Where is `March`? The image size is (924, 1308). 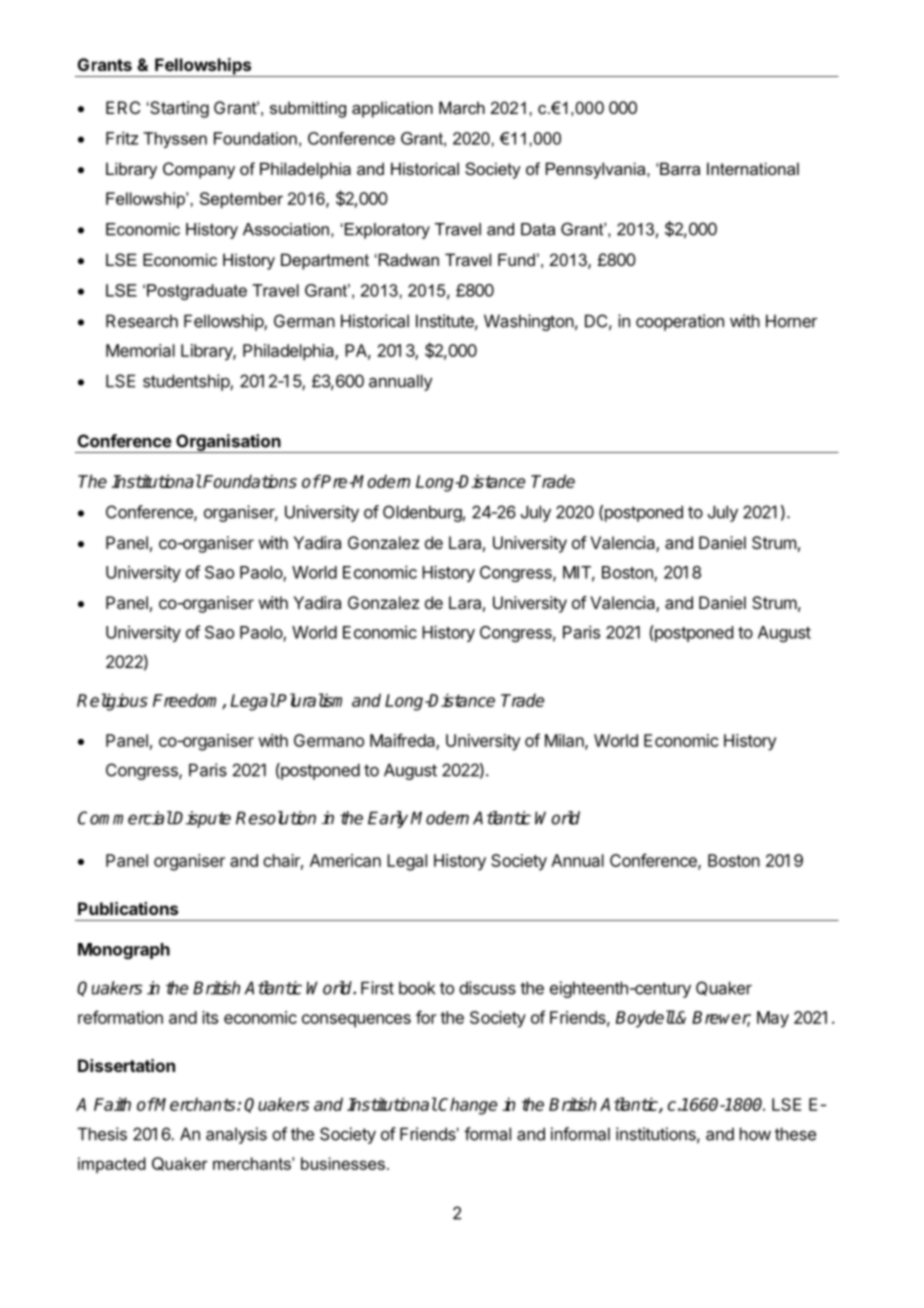 March is located at coordinates (462, 107).
